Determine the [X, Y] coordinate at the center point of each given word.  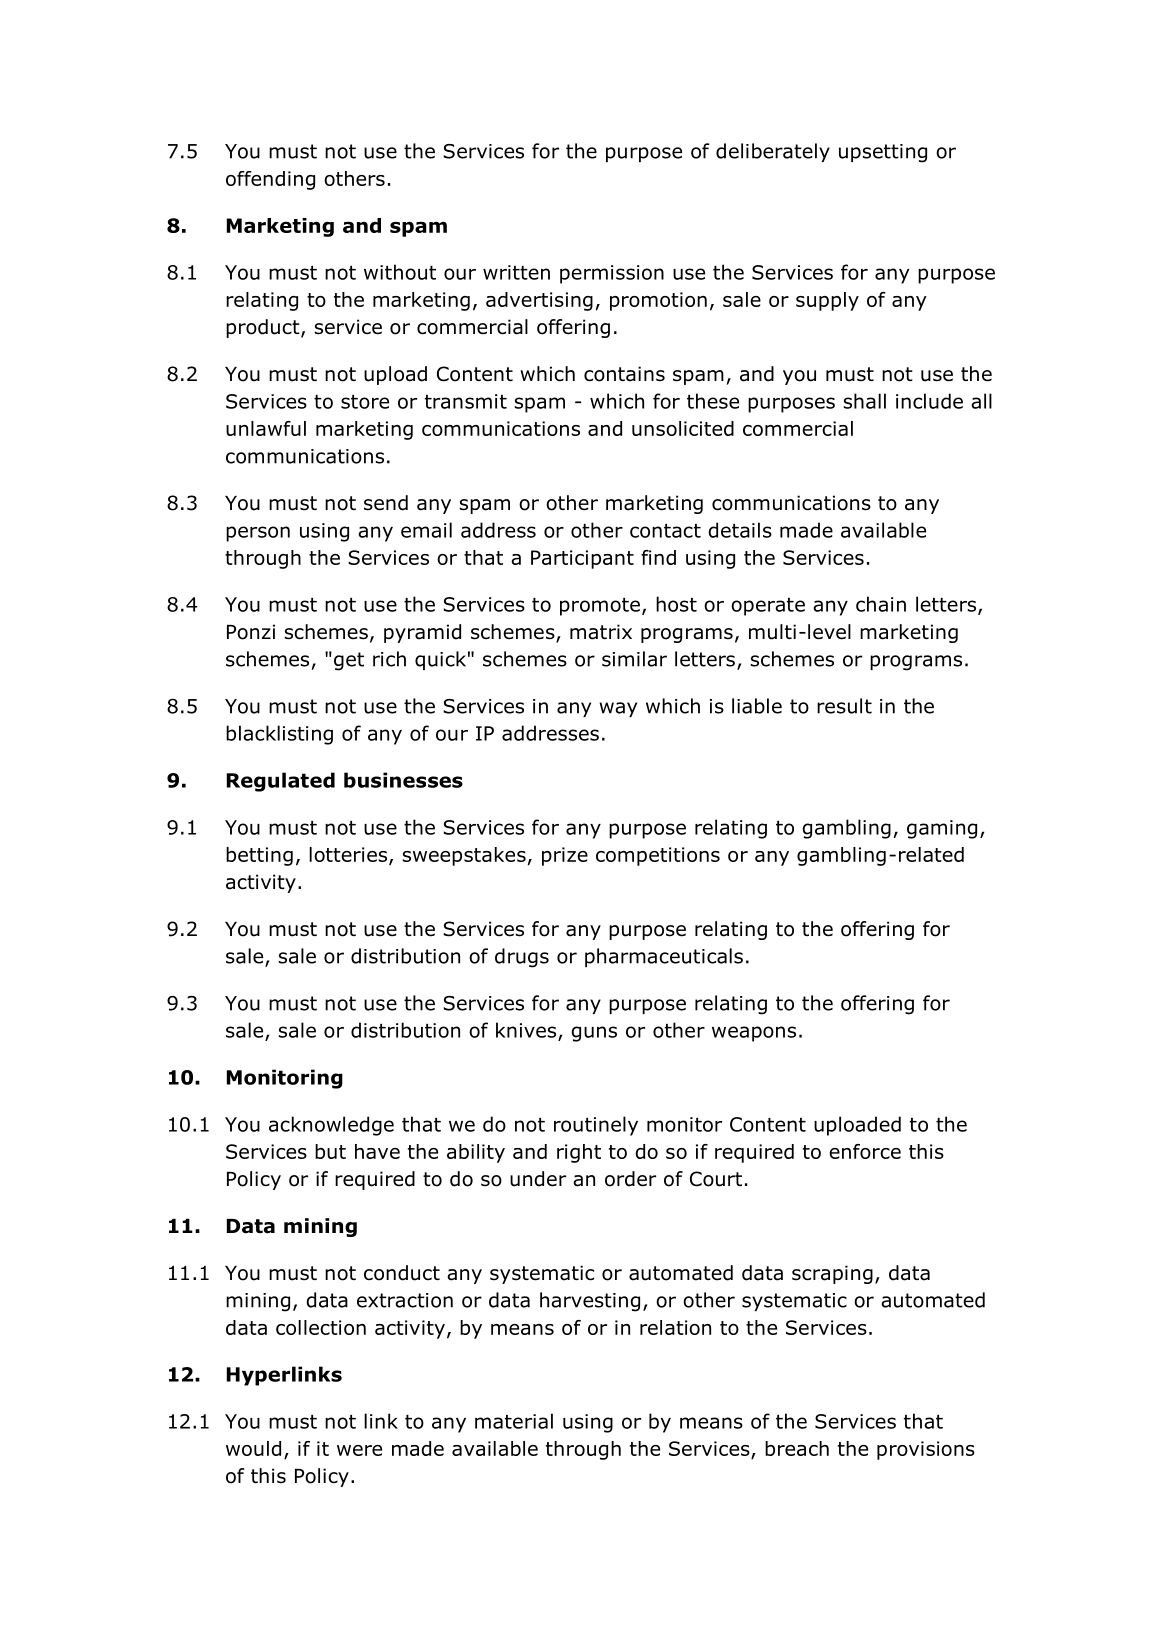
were [359, 1450]
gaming [942, 829]
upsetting [883, 153]
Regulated [281, 782]
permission [612, 274]
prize [565, 856]
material [514, 1421]
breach [797, 1448]
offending [270, 180]
